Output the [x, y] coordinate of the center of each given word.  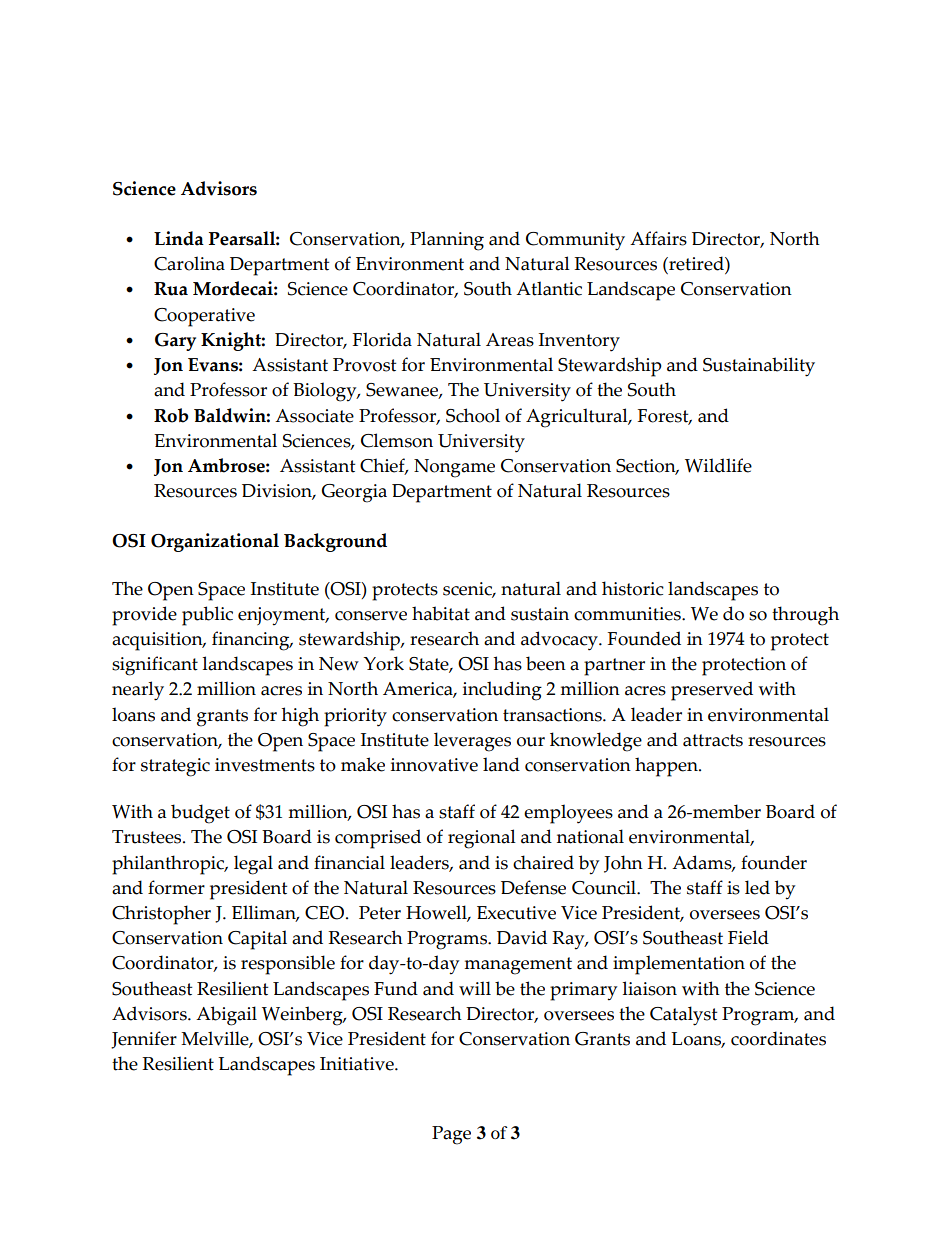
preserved [712, 691]
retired [696, 263]
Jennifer [144, 1040]
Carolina [189, 263]
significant [155, 666]
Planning [447, 241]
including [502, 691]
